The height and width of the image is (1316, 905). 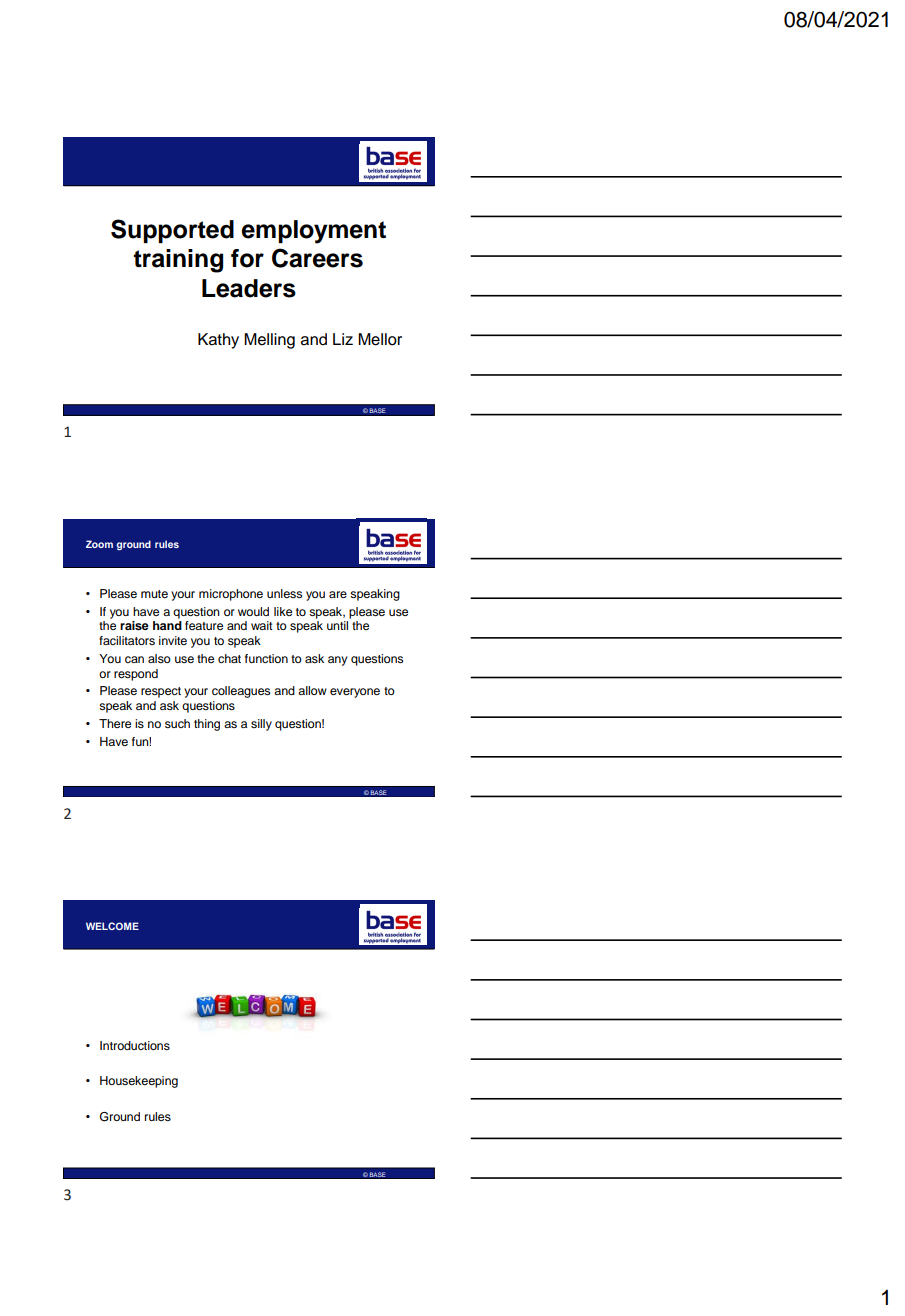 I want to click on Housekeeping, so click(x=139, y=1082).
